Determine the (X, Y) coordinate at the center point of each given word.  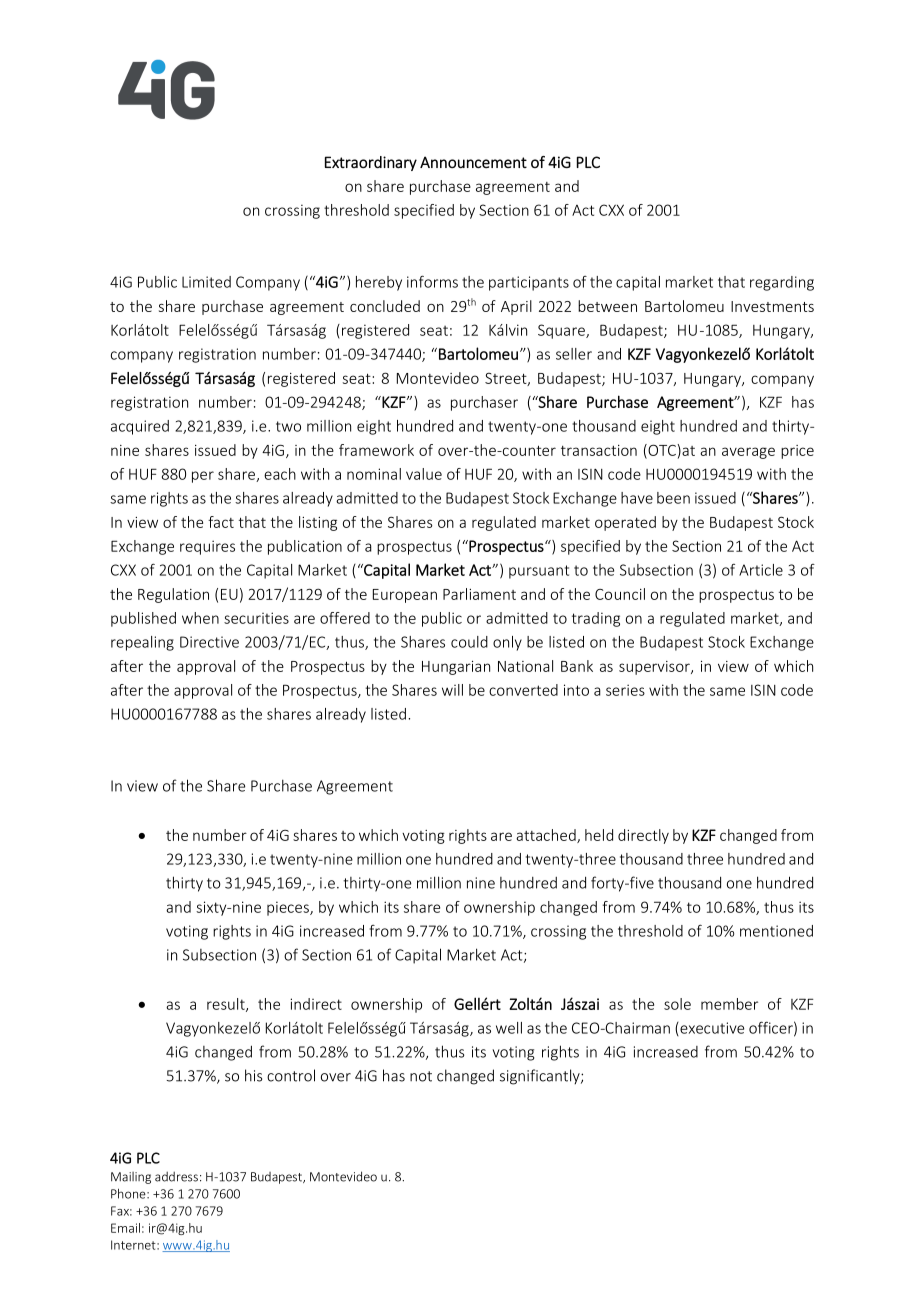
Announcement (473, 162)
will (452, 690)
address (176, 1176)
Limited (206, 282)
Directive (209, 642)
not (421, 1076)
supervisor (655, 668)
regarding (782, 283)
